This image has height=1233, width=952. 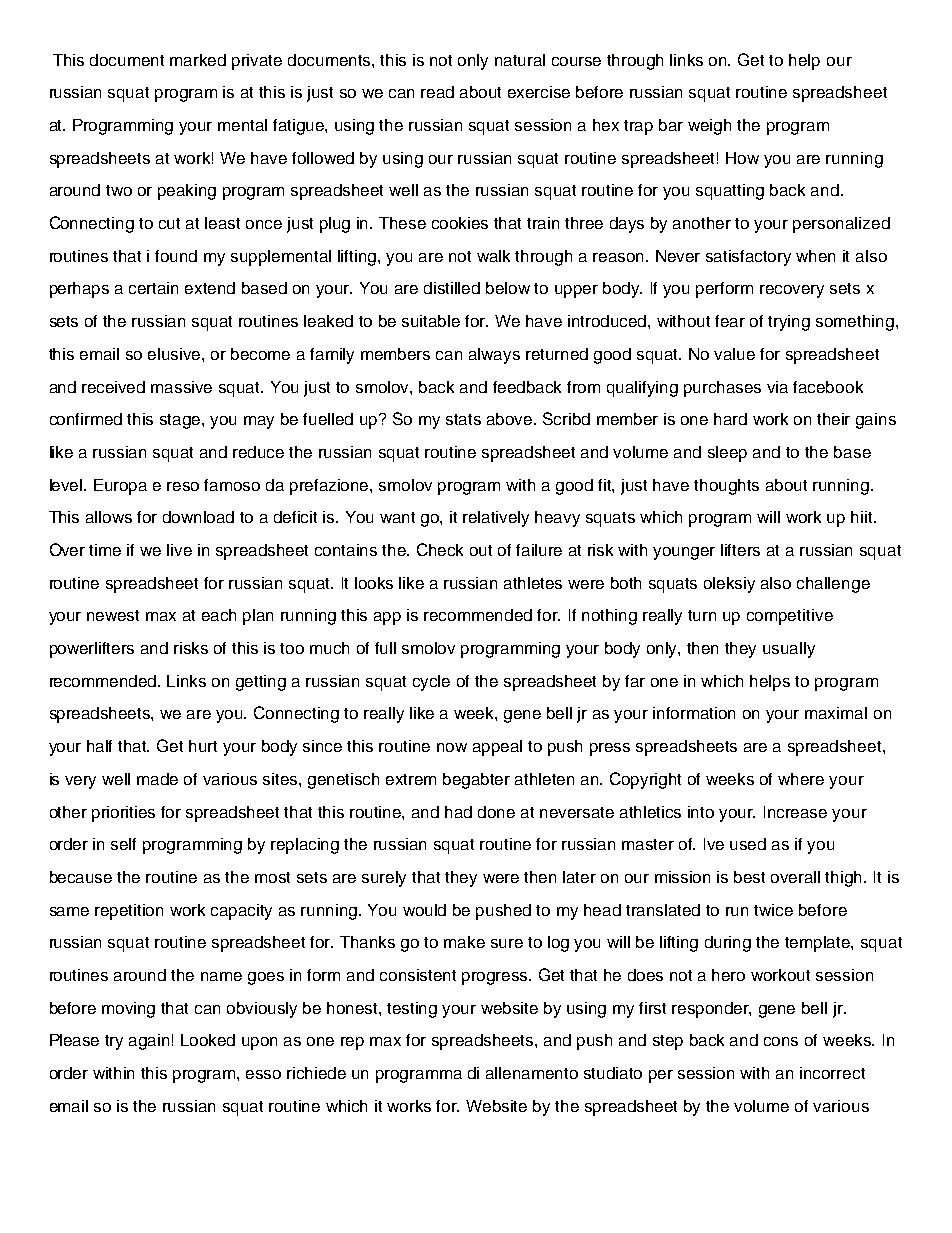 I want to click on weigh, so click(x=709, y=127).
